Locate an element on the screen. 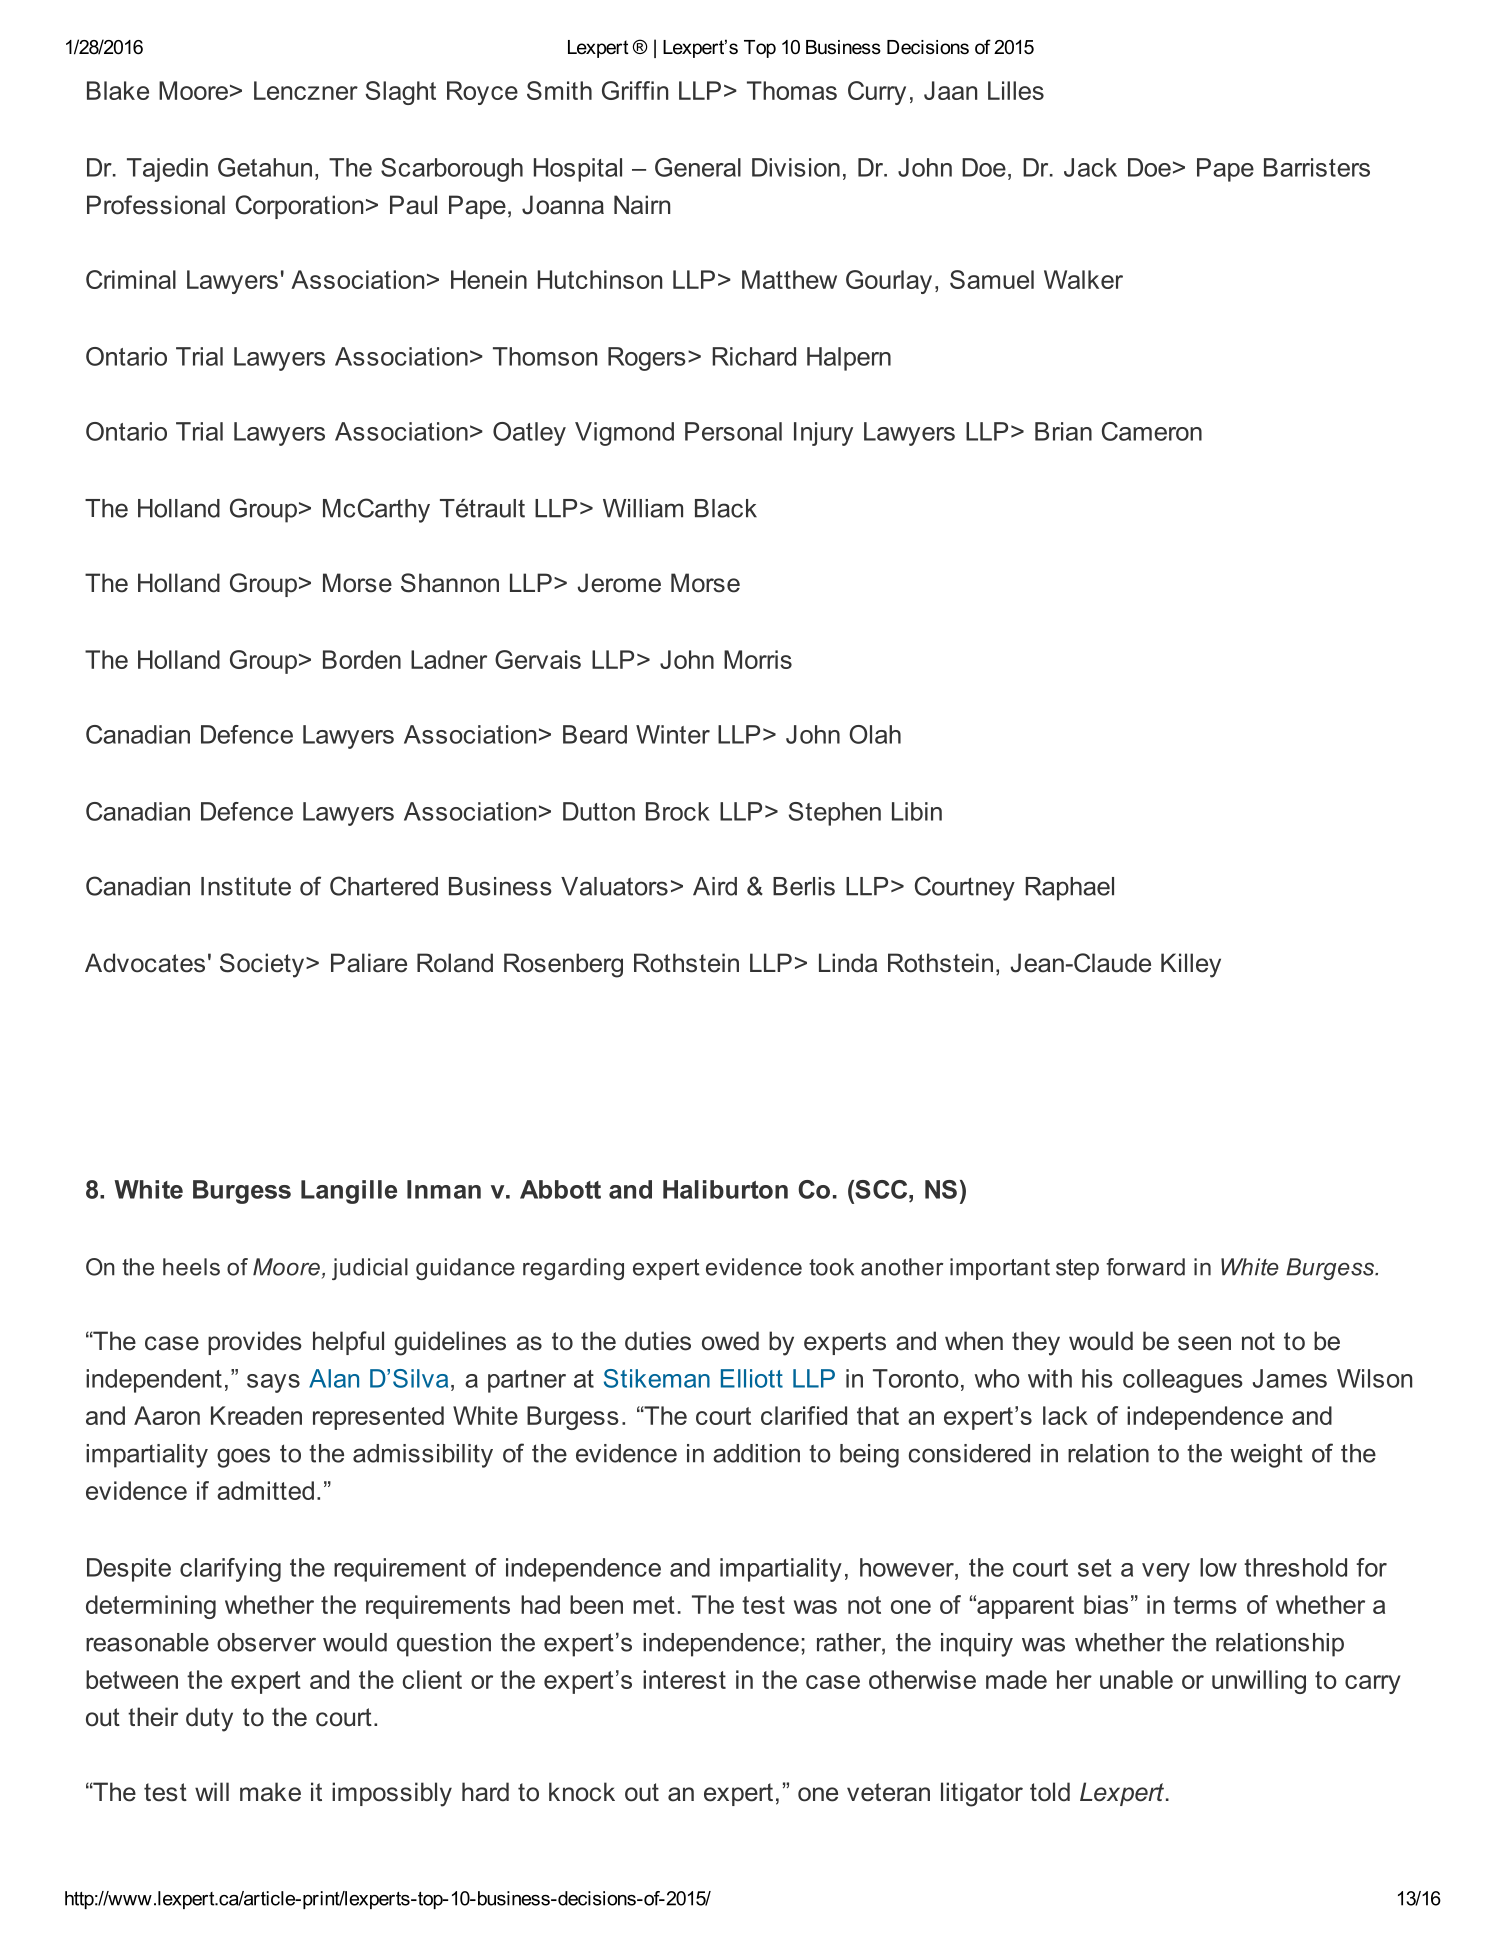  General is located at coordinates (698, 167).
